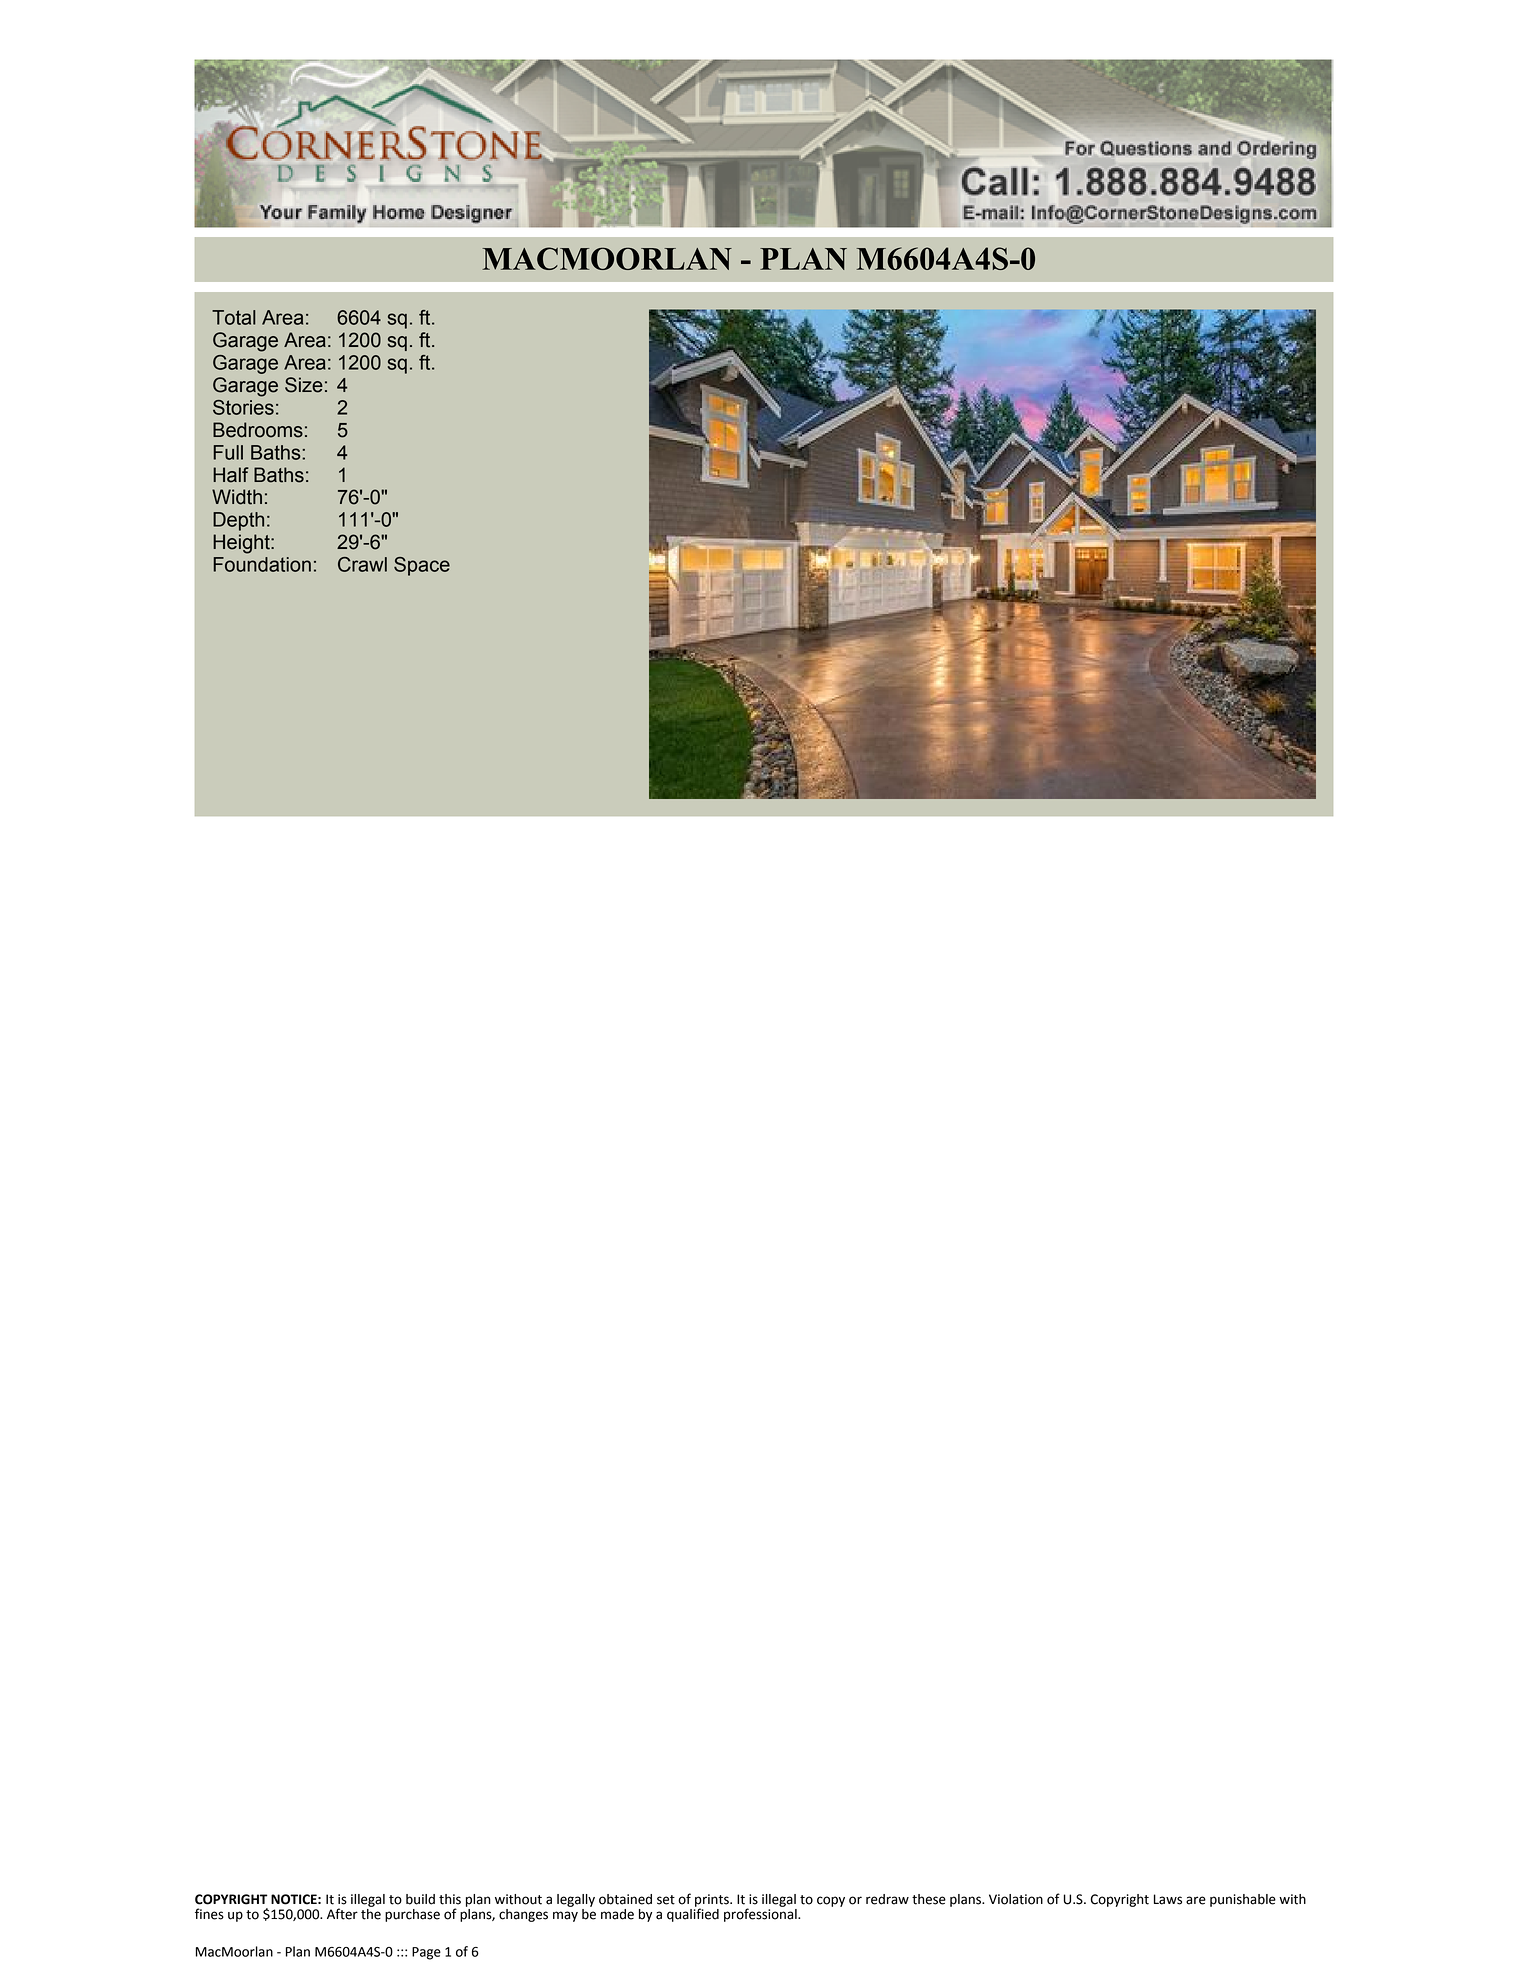 The height and width of the screenshot is (1977, 1528). I want to click on Depth, so click(238, 521).
